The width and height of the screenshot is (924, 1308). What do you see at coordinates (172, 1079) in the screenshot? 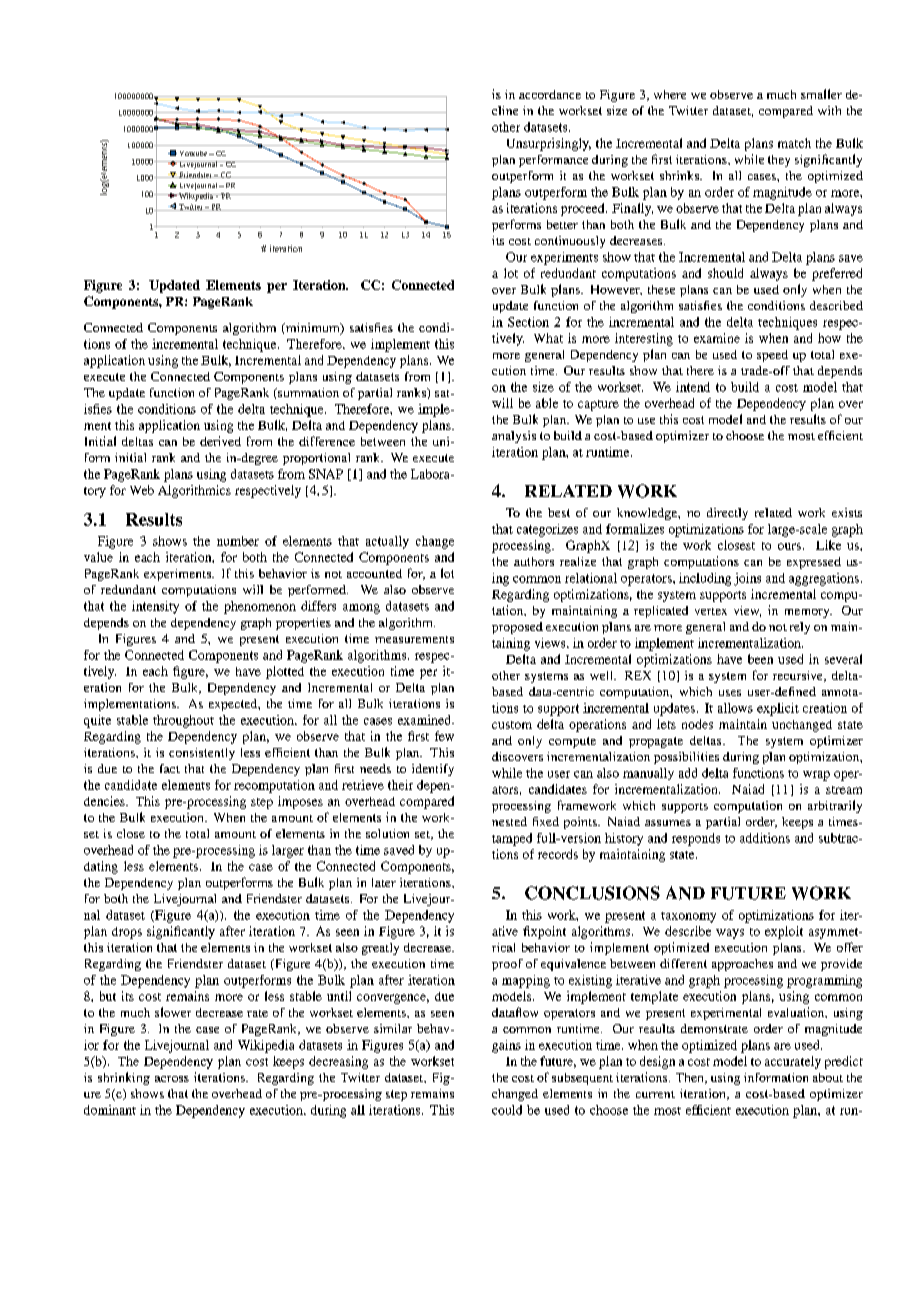
I see `across` at bounding box center [172, 1079].
